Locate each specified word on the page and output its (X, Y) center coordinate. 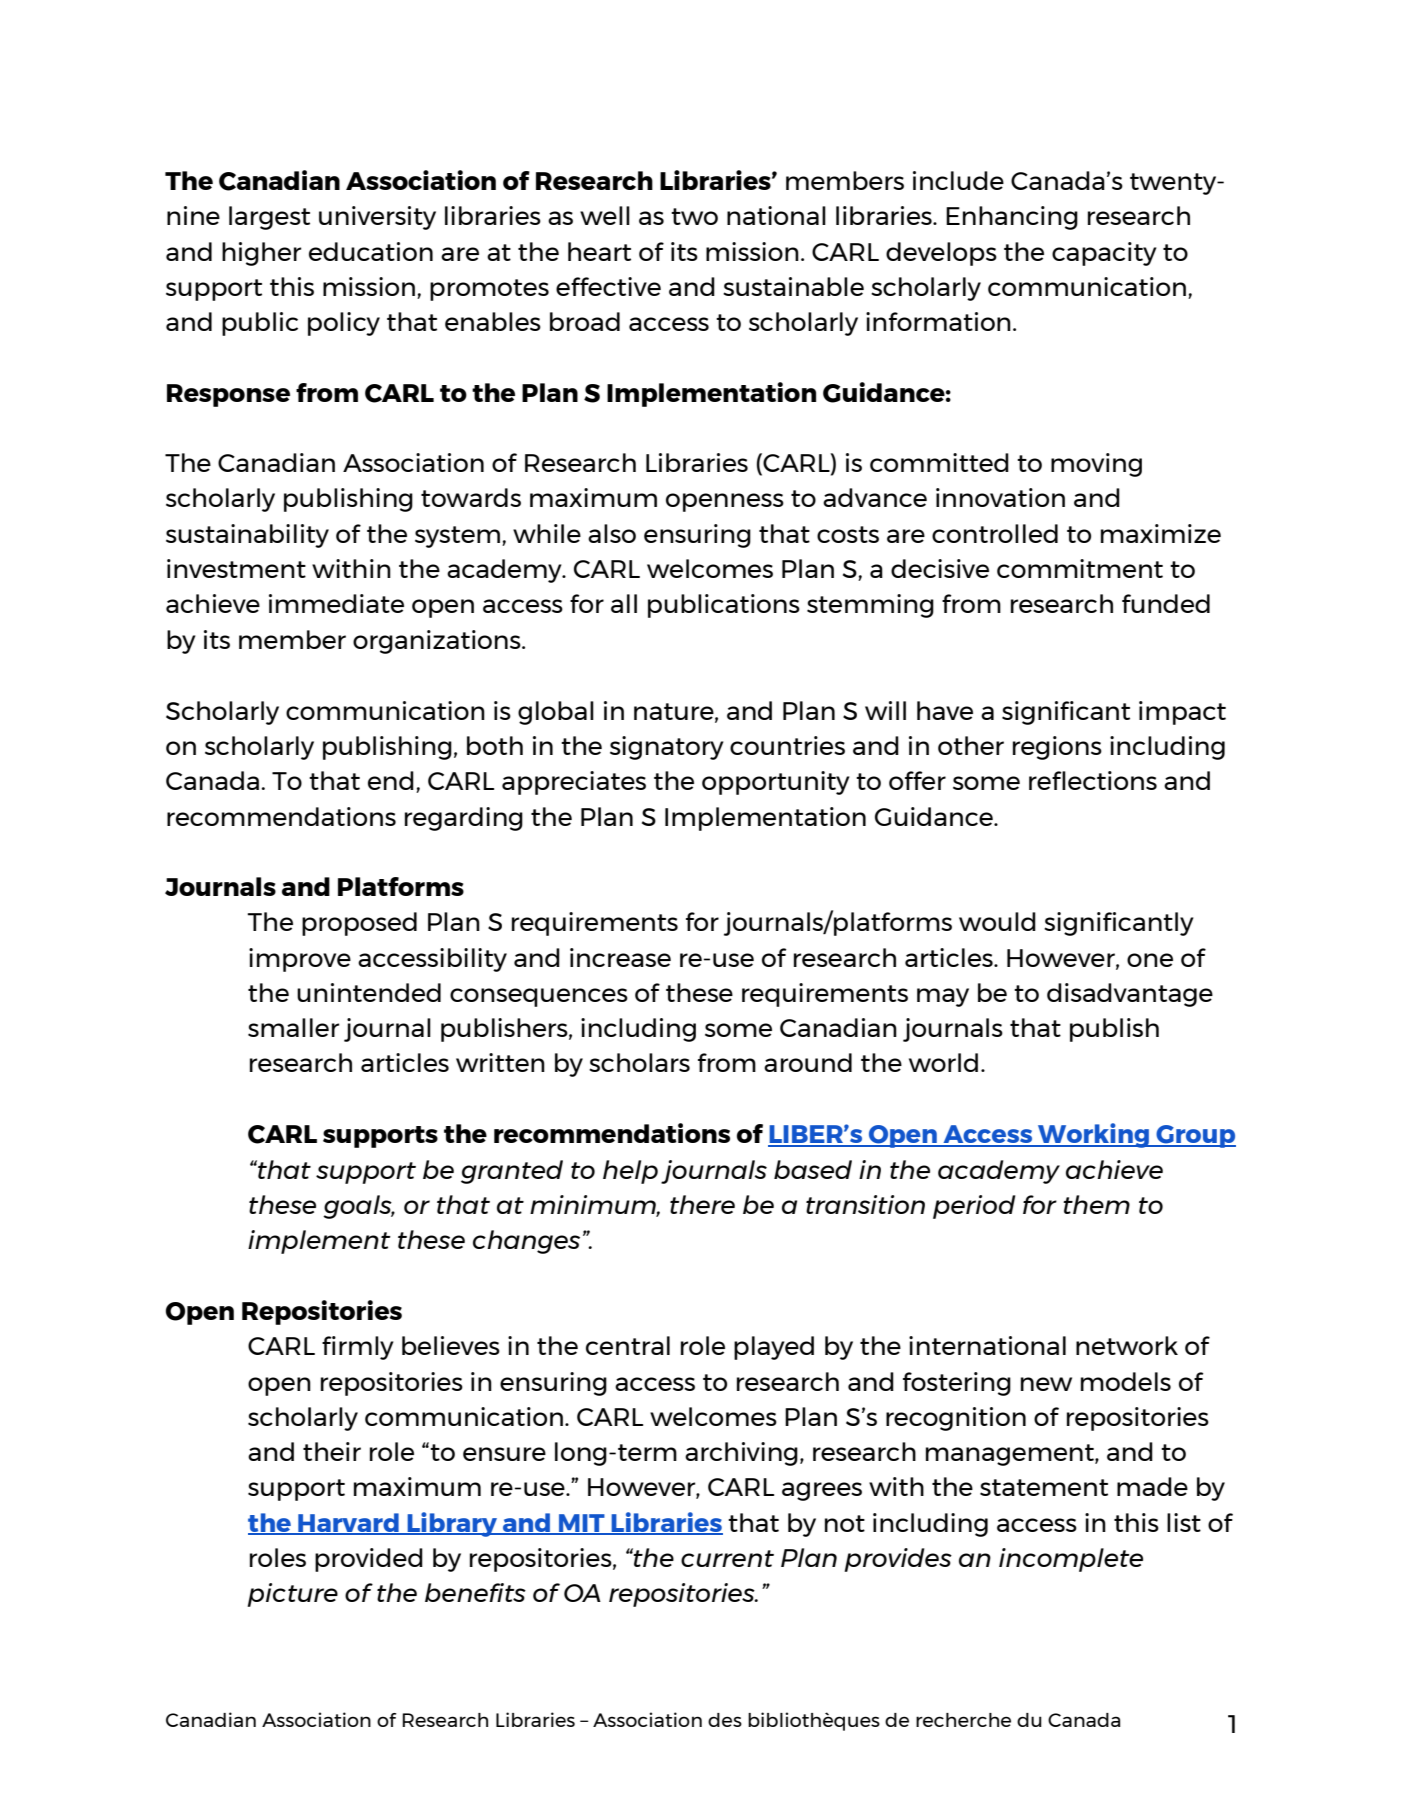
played (774, 1348)
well (605, 215)
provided (369, 1560)
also (612, 533)
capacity (1104, 254)
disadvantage (1130, 995)
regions (1057, 748)
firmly (358, 1348)
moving (1096, 465)
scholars (639, 1062)
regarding (464, 819)
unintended (369, 992)
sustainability (247, 536)
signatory (667, 748)
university (377, 218)
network (1127, 1345)
